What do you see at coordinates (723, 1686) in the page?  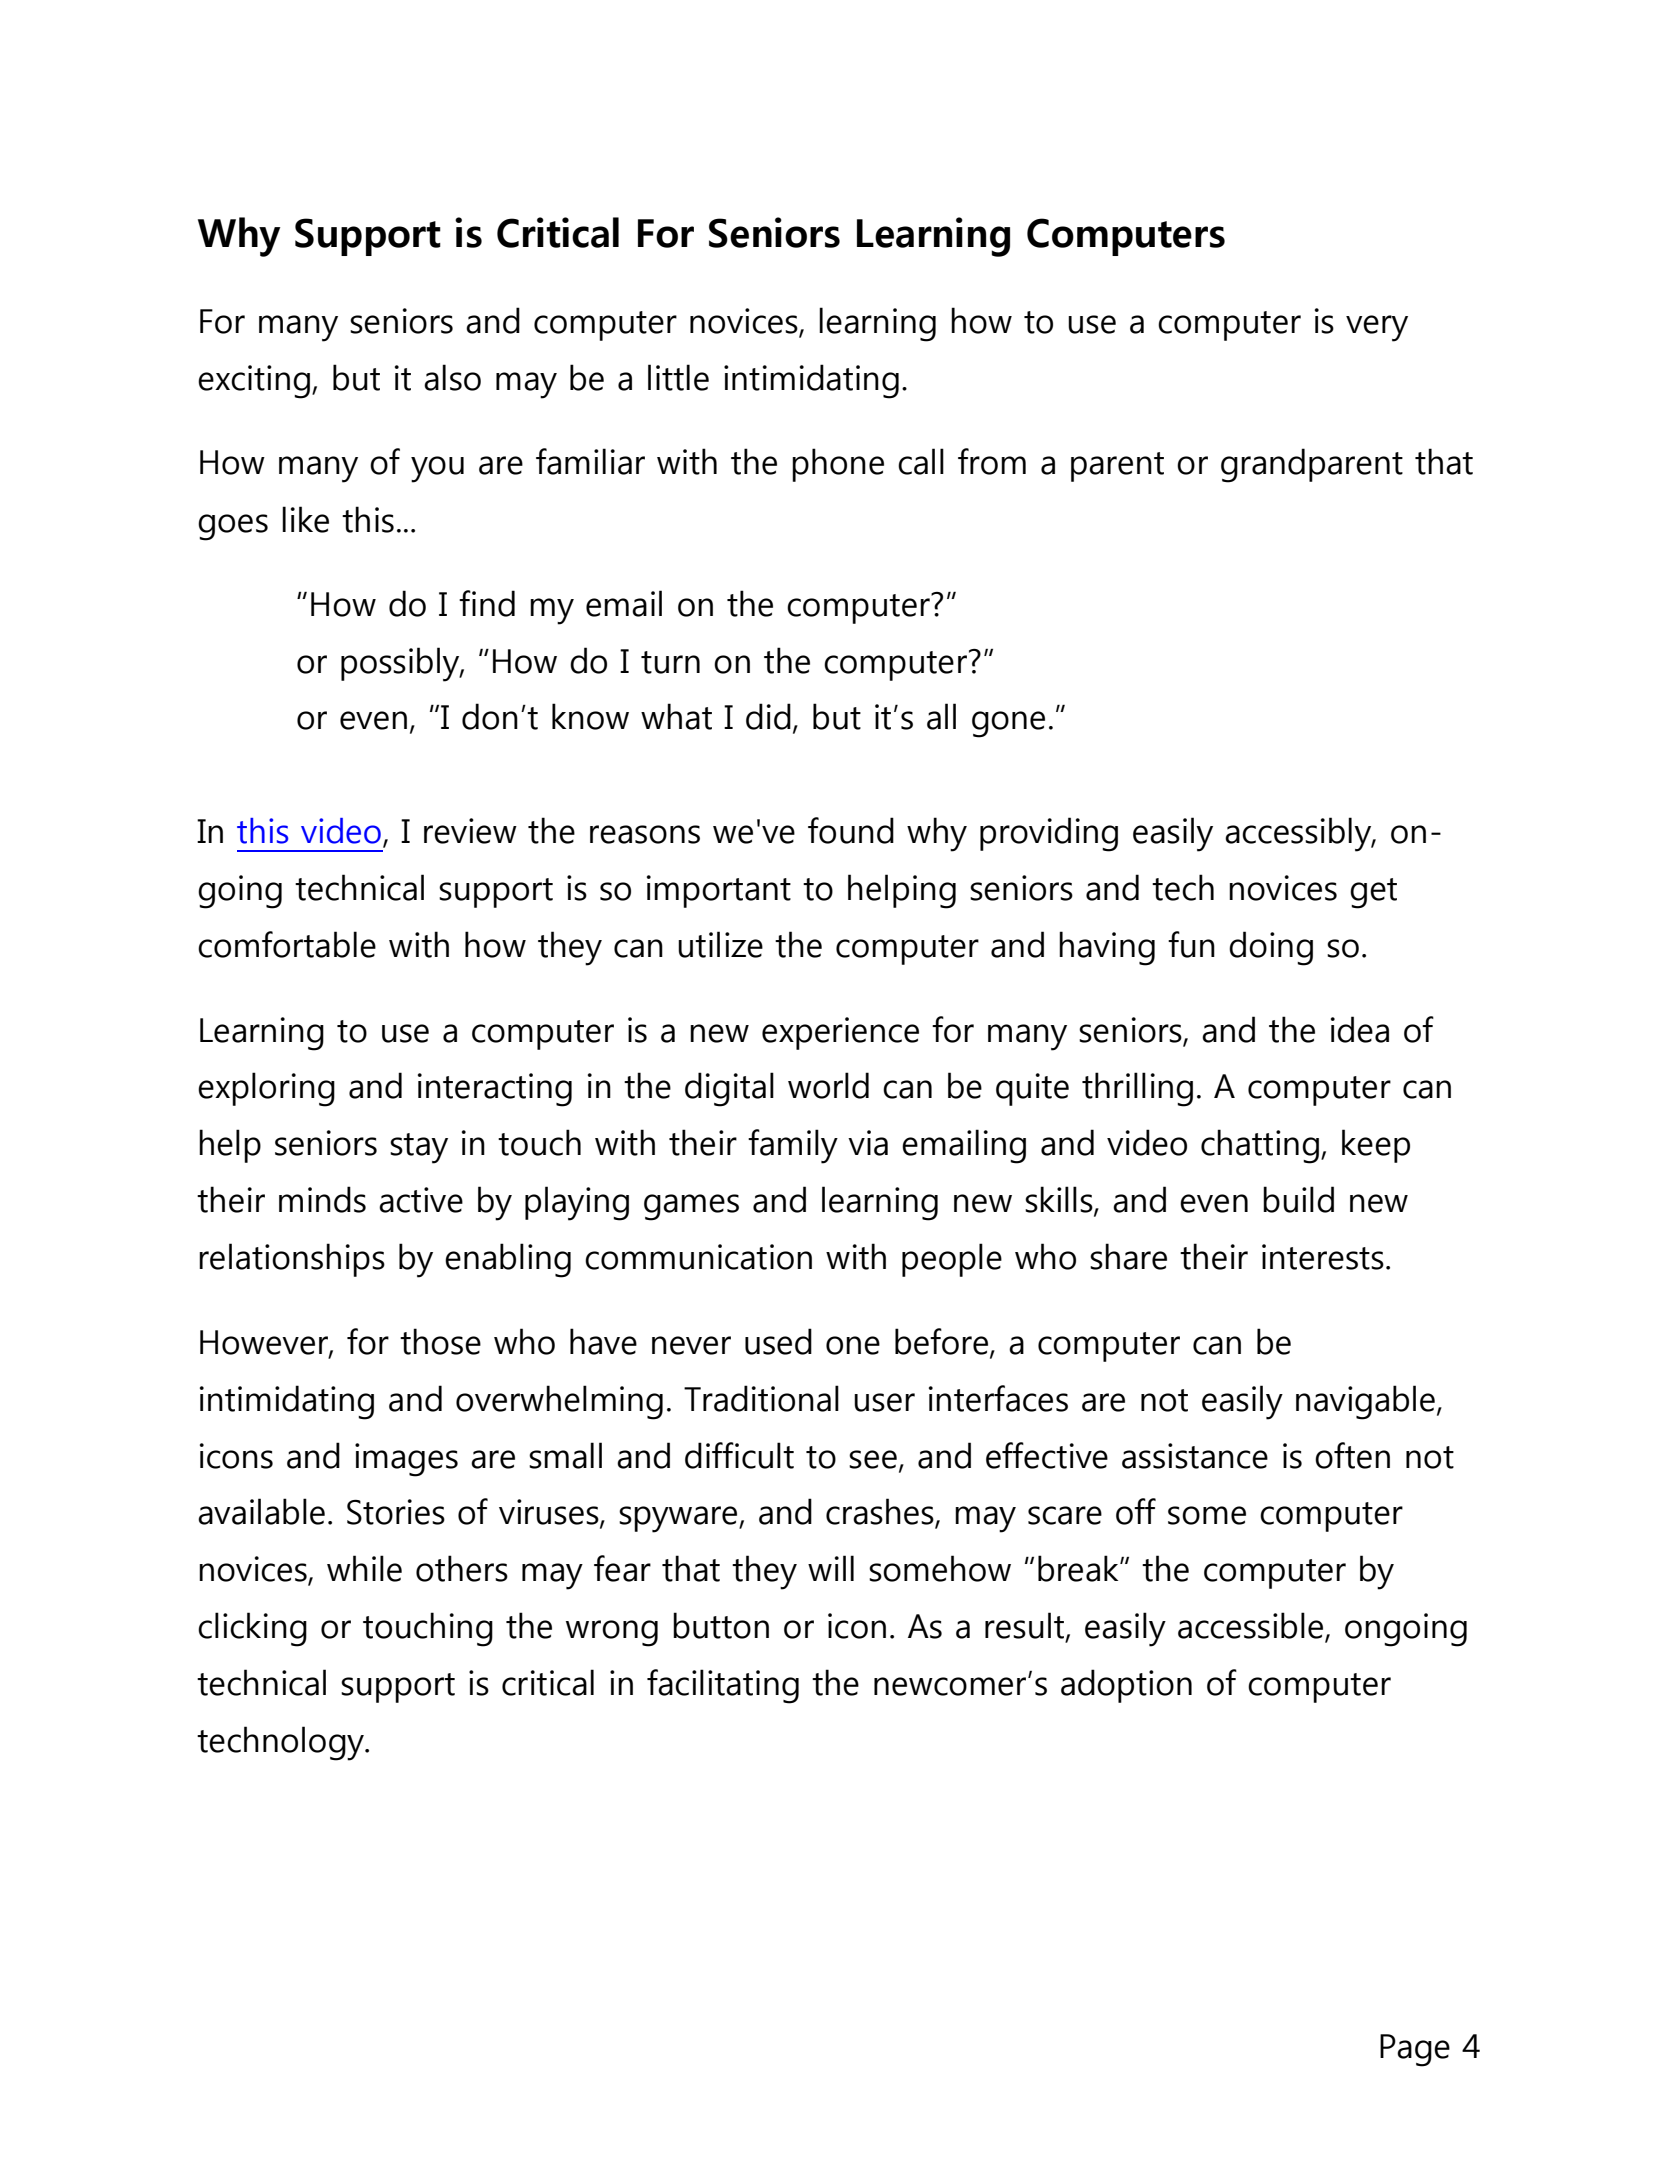 I see `facilitating` at bounding box center [723, 1686].
